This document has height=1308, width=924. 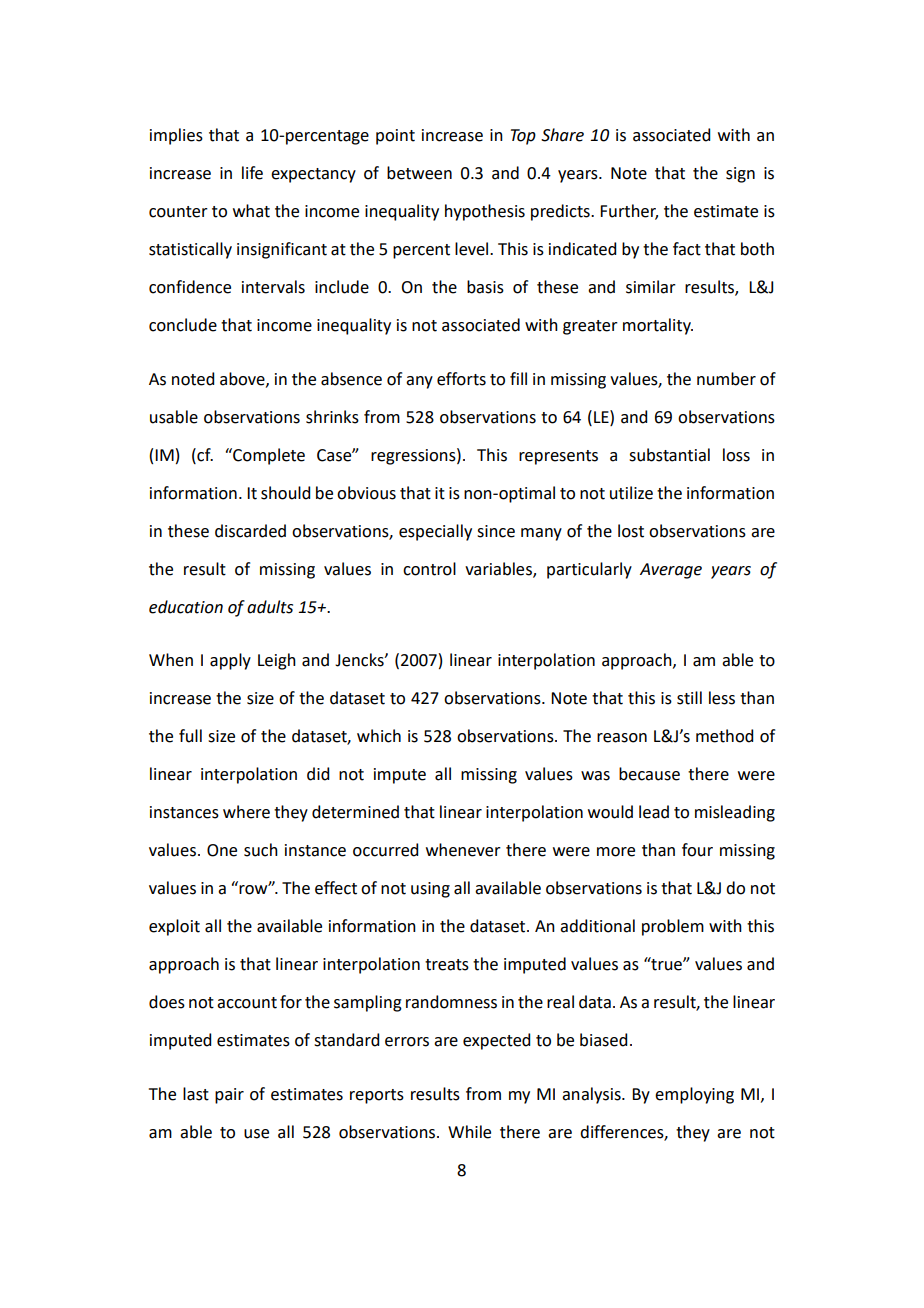 I want to click on pair, so click(x=229, y=1096).
